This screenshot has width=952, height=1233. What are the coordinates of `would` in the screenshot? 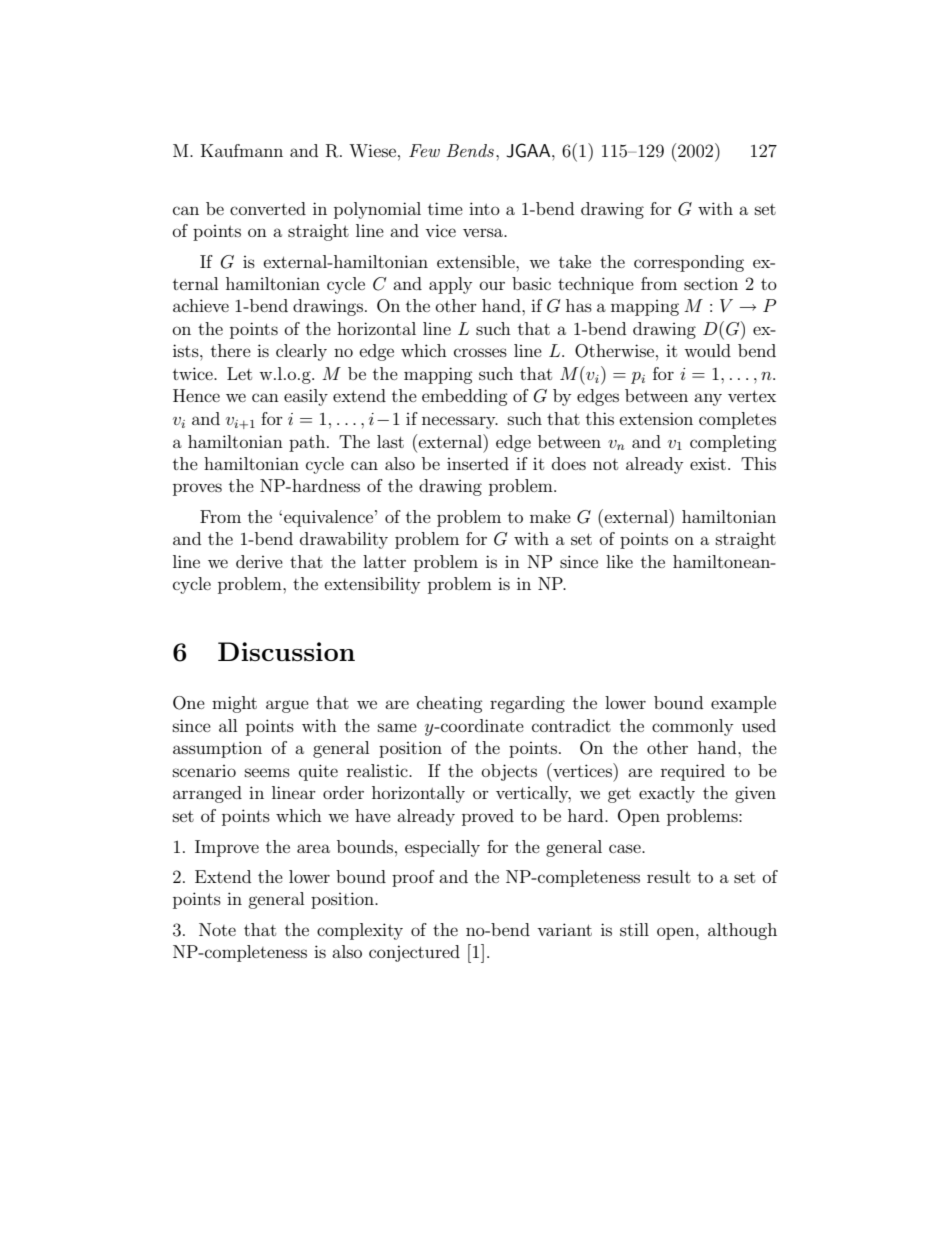 It's located at (707, 350).
